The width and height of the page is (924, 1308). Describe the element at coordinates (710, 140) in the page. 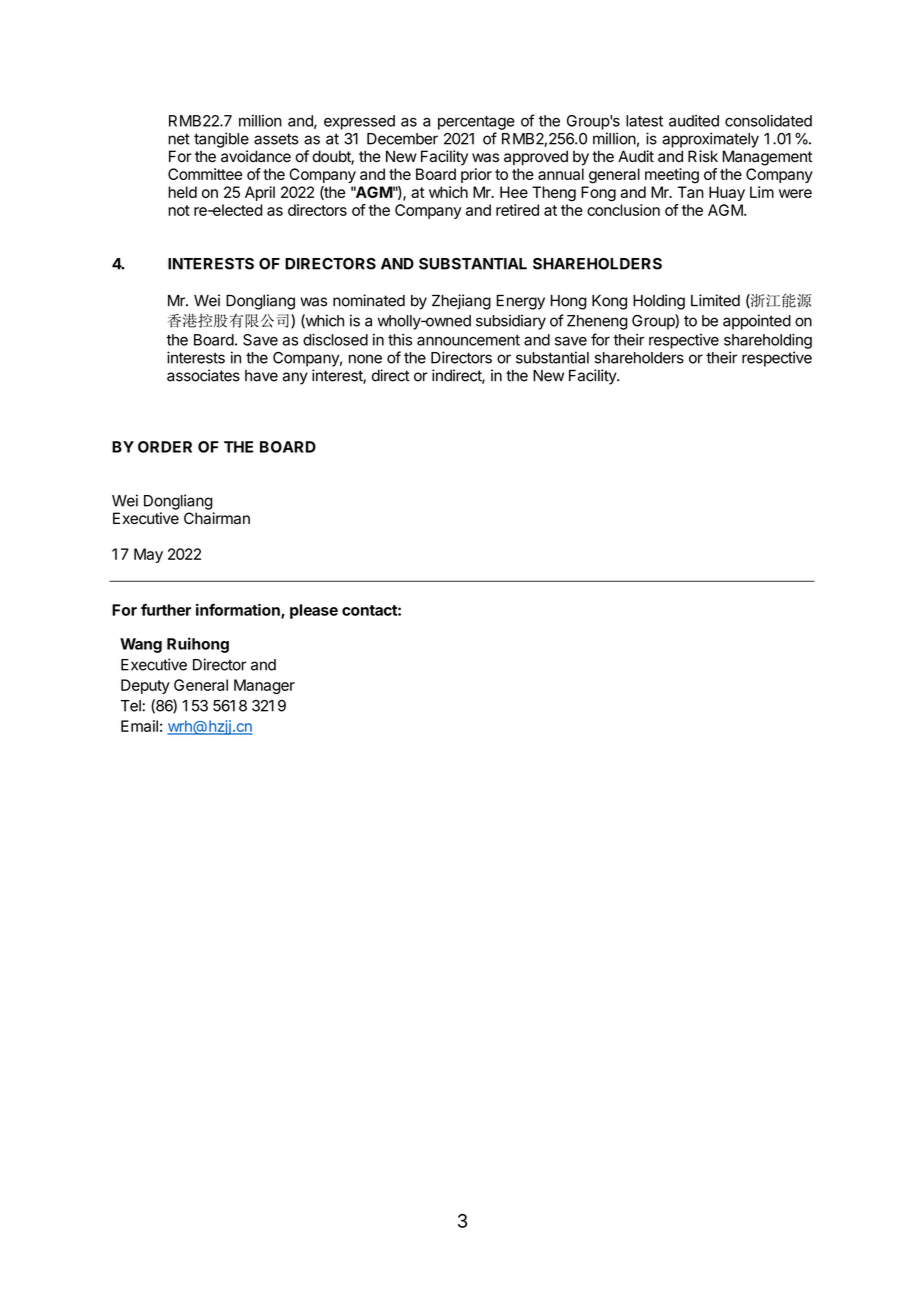

I see `approximately` at that location.
